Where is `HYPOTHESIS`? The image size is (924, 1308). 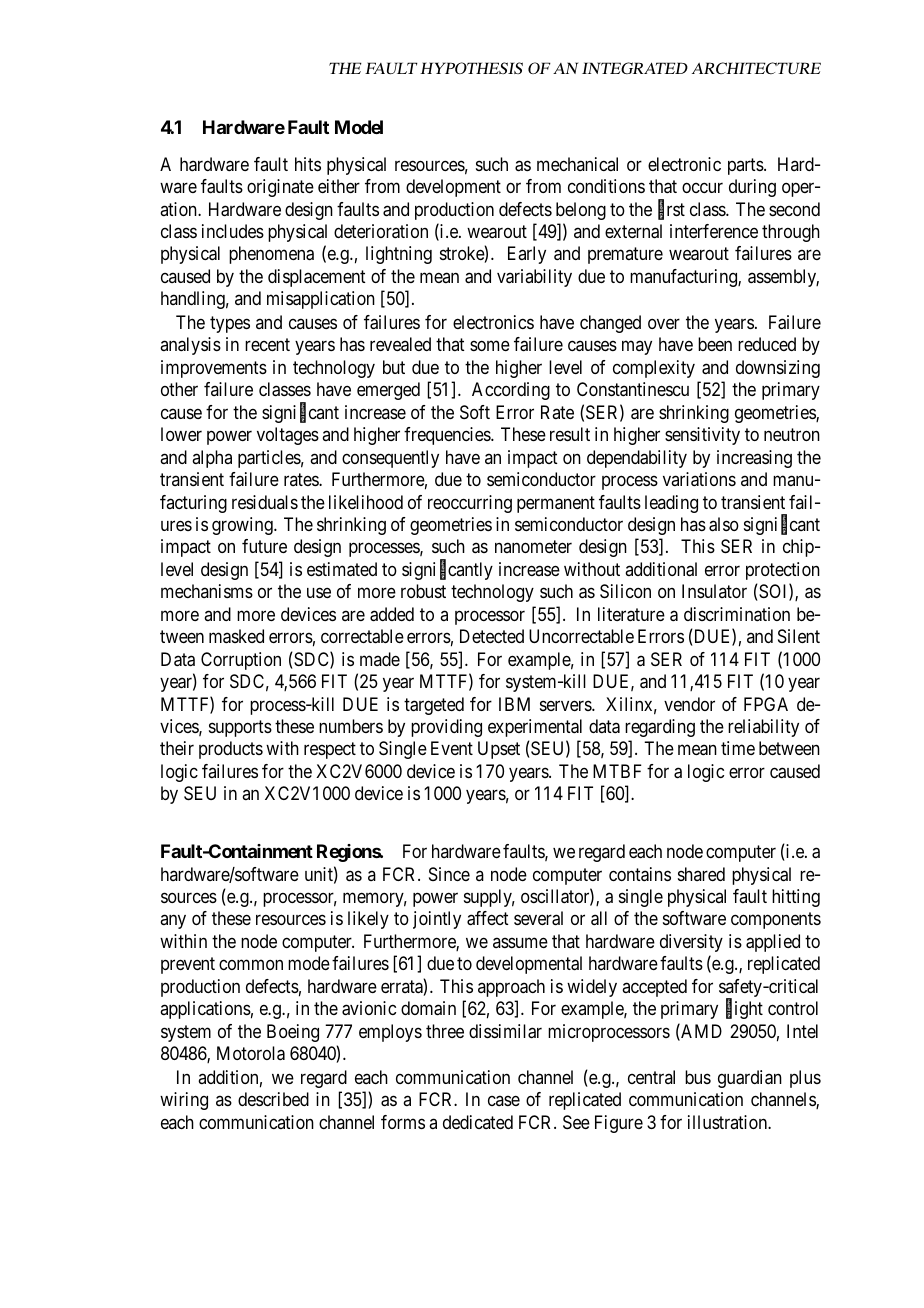
HYPOTHESIS is located at coordinates (471, 68).
